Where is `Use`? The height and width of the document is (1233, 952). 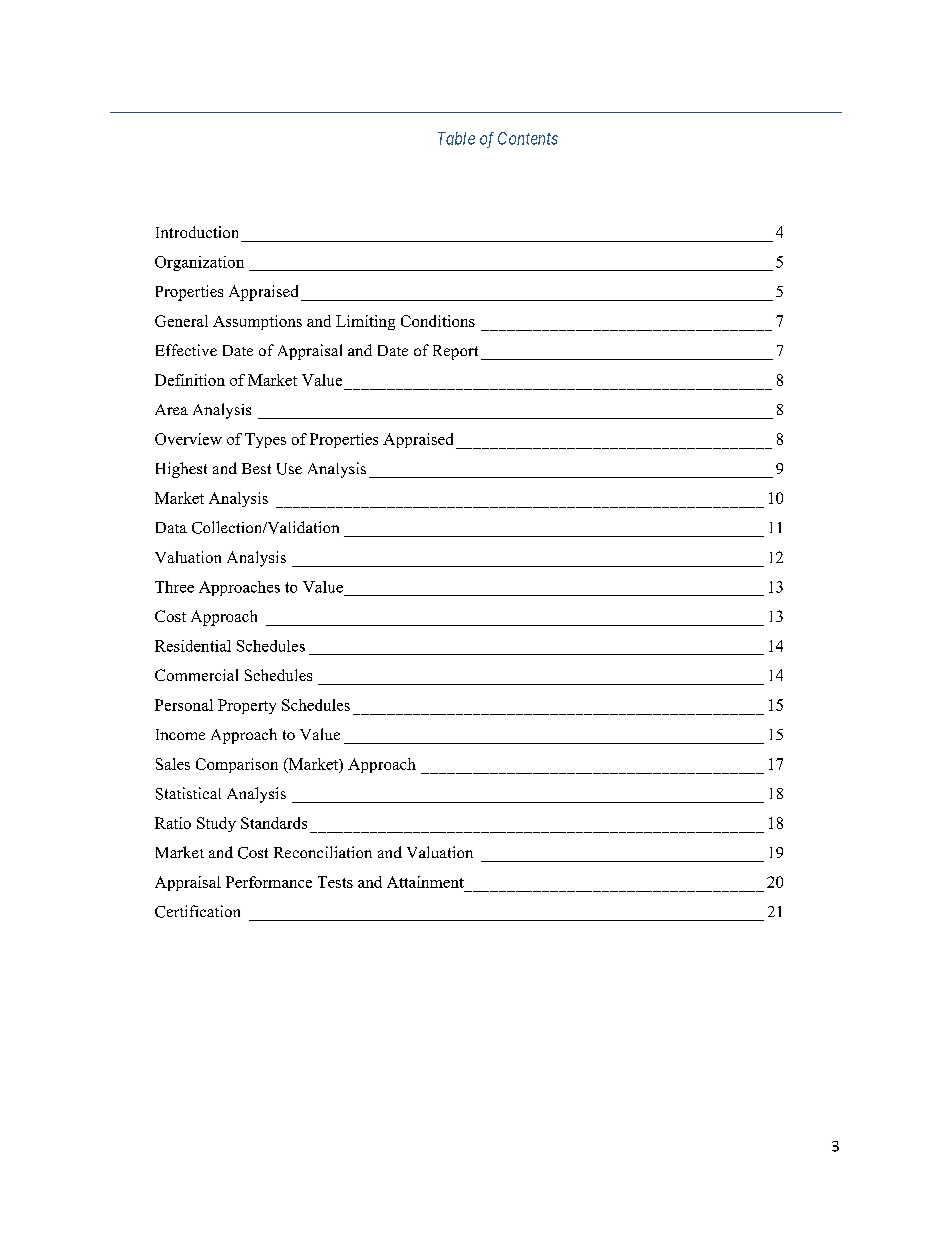 Use is located at coordinates (289, 469).
